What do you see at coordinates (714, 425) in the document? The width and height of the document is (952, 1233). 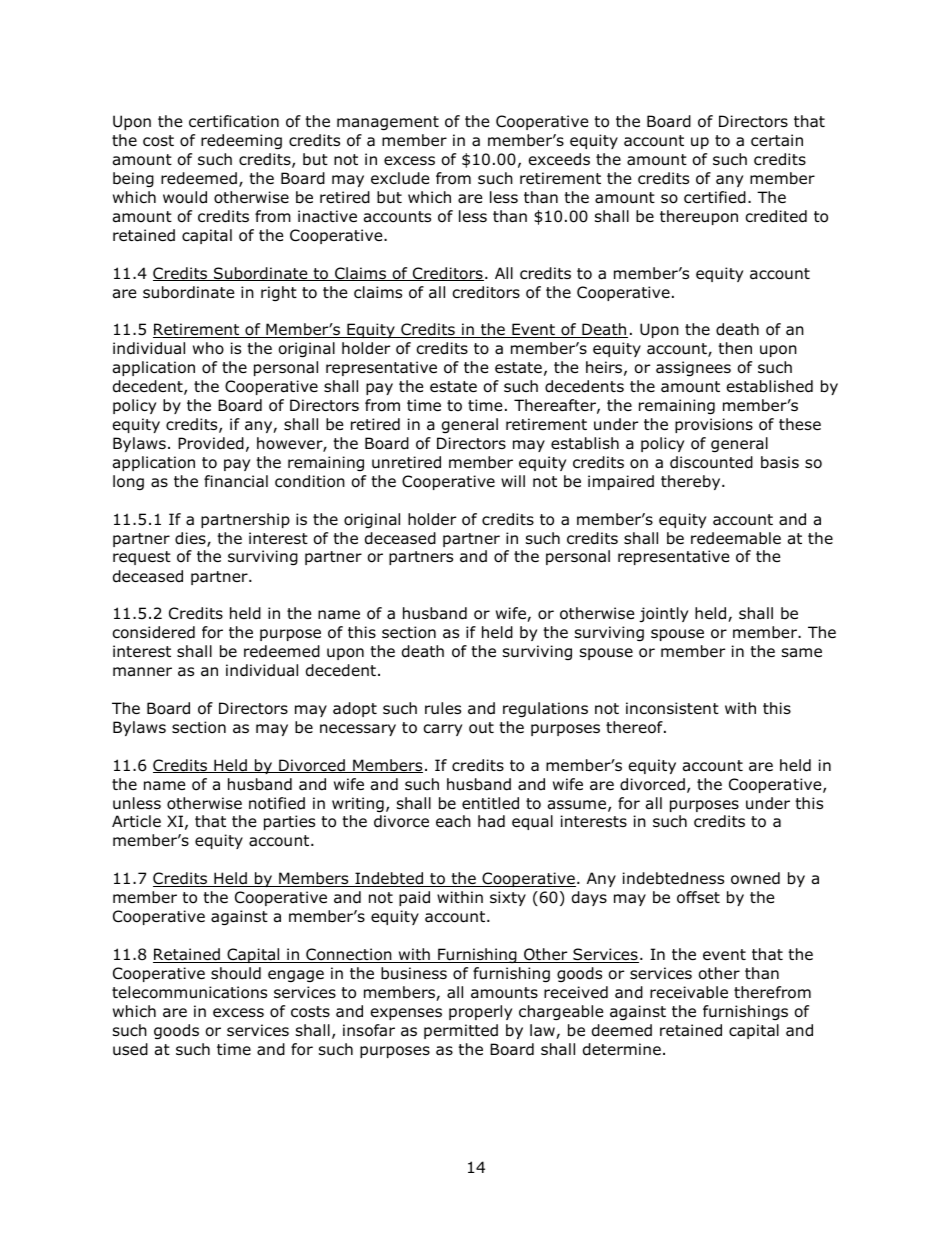 I see `provisions` at bounding box center [714, 425].
